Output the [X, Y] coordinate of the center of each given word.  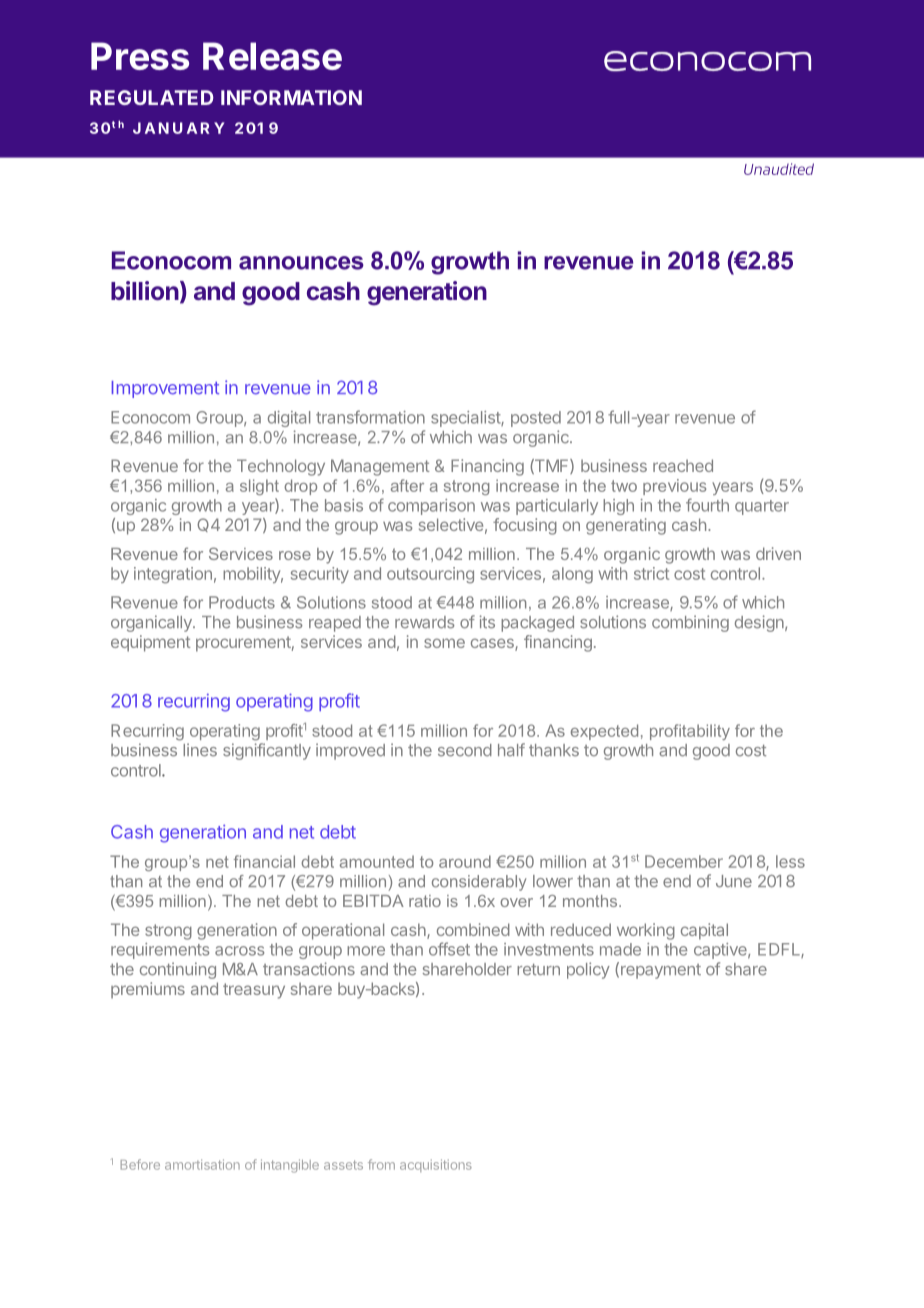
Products [242, 602]
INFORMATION [291, 97]
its [487, 622]
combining [690, 623]
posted [536, 419]
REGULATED [152, 97]
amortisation [202, 1164]
